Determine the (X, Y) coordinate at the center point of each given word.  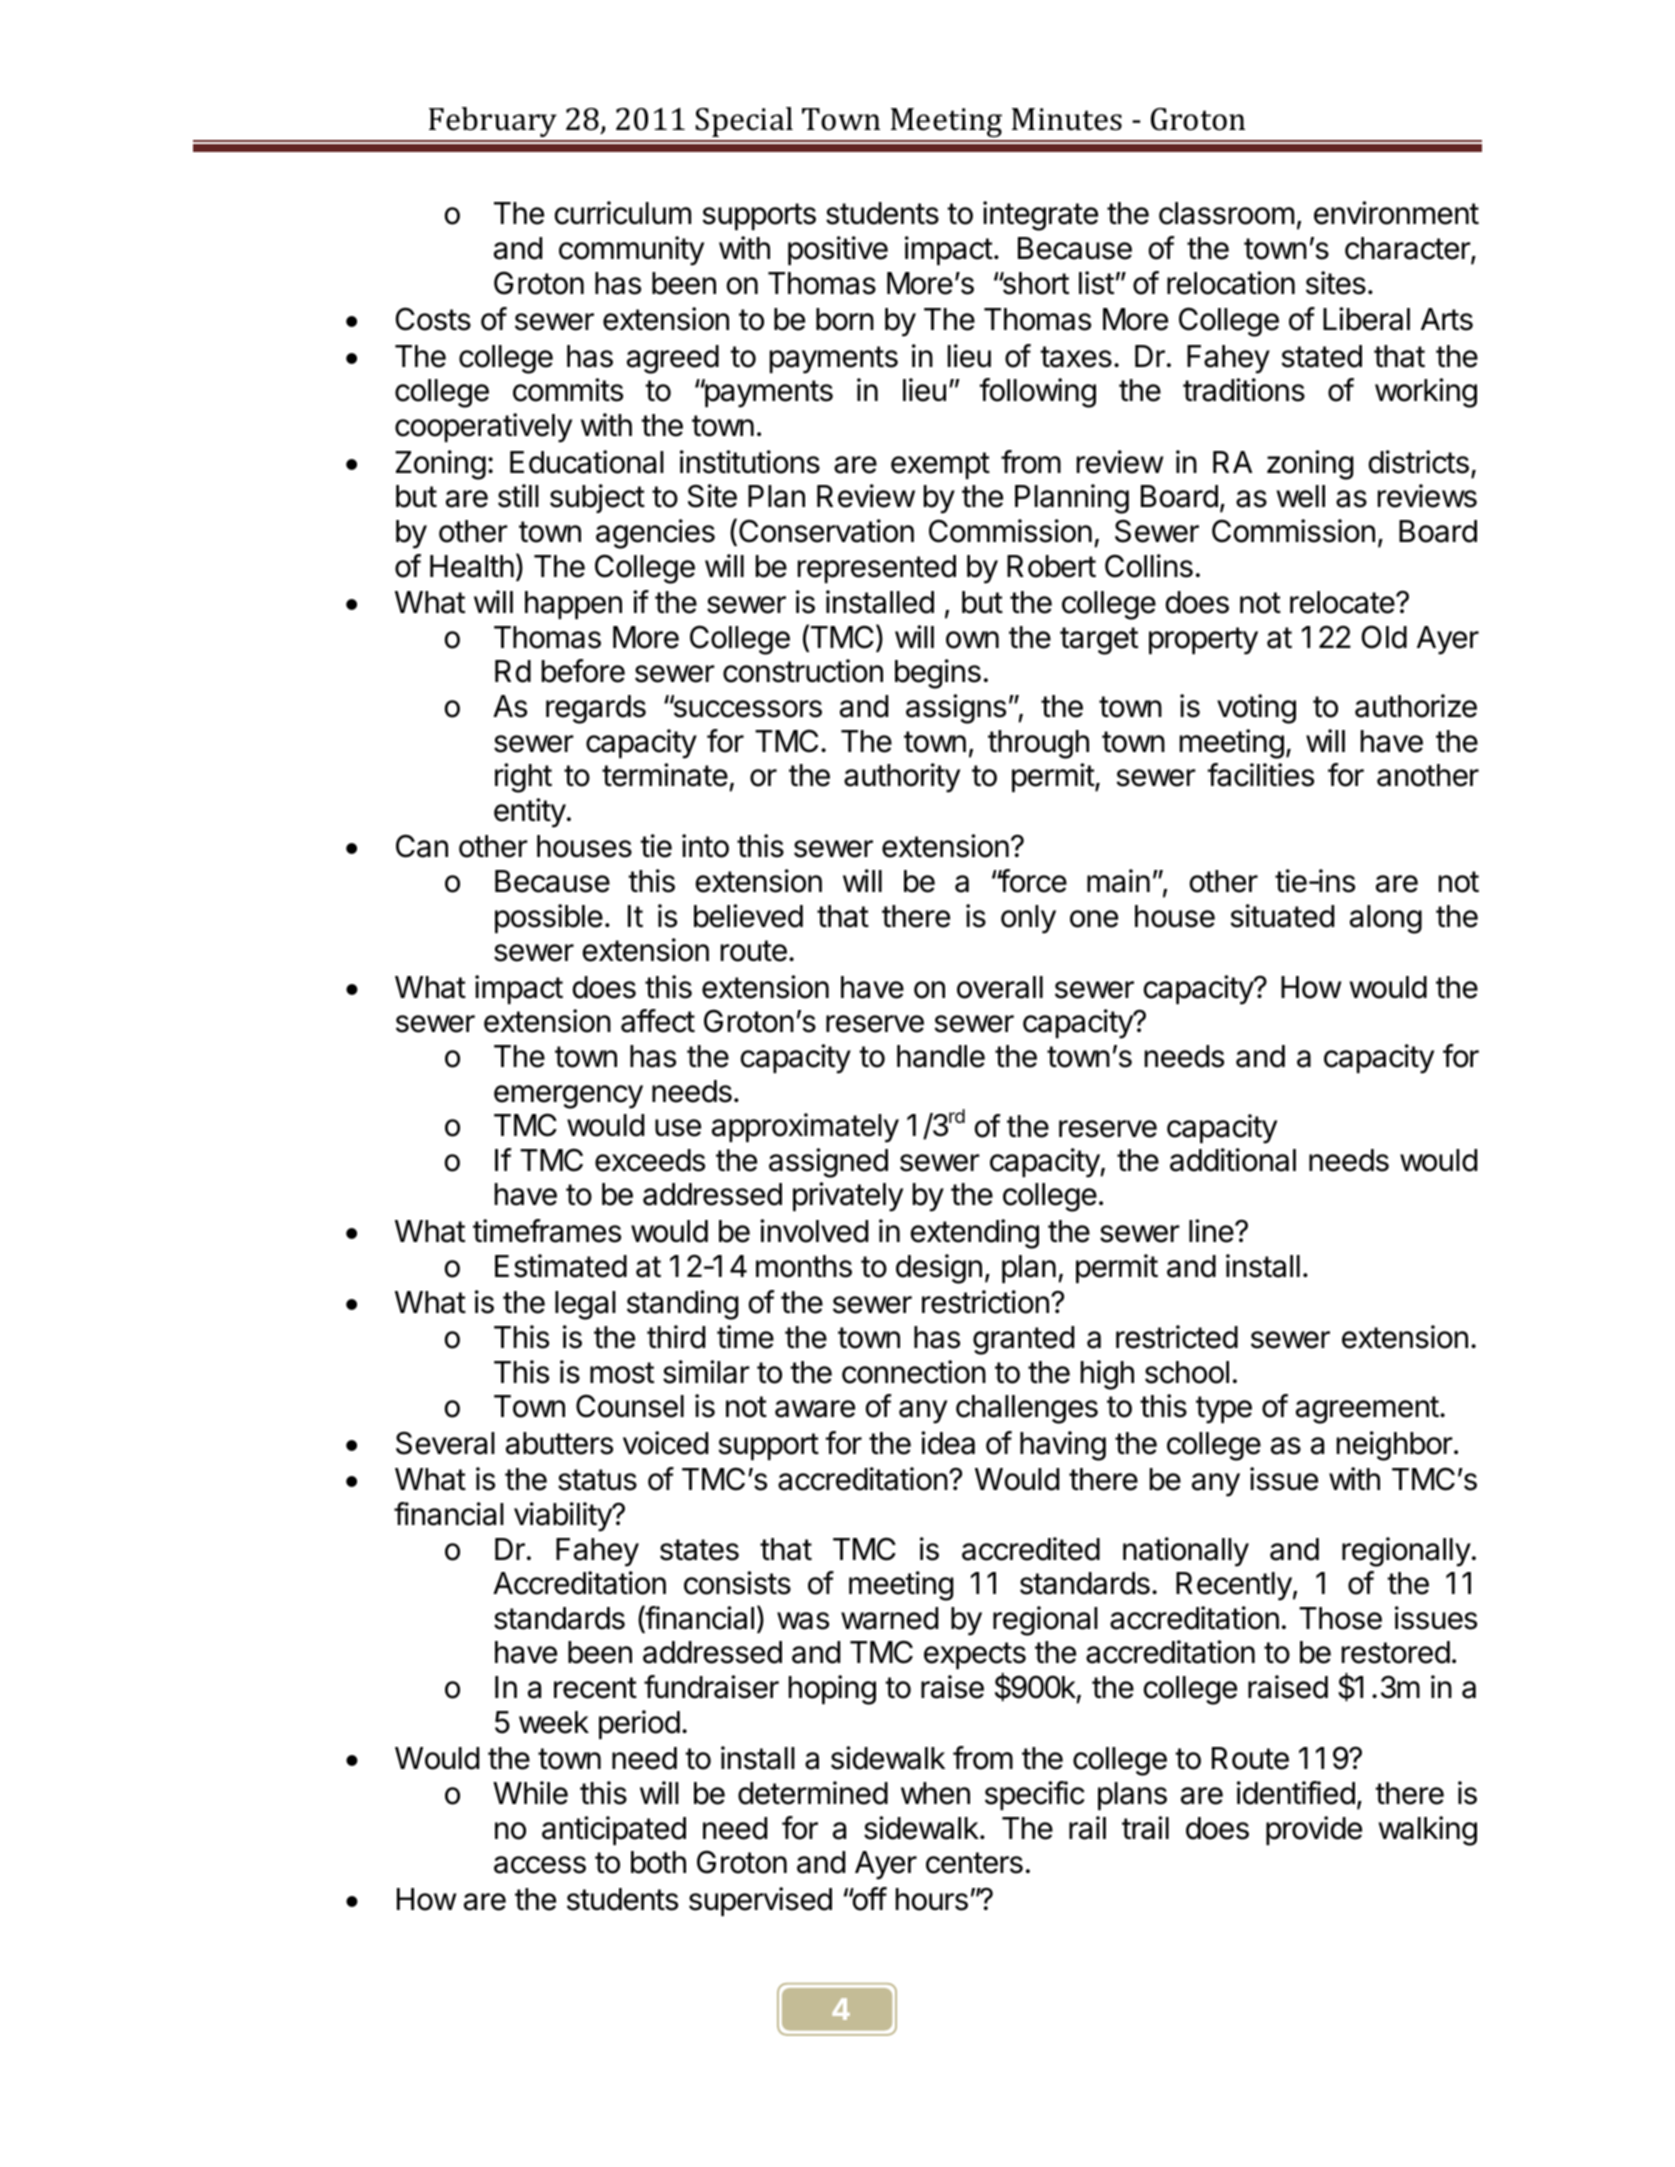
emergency (568, 1097)
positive (838, 250)
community (631, 251)
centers (974, 1863)
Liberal (1366, 319)
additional (1233, 1160)
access (540, 1865)
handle (941, 1056)
